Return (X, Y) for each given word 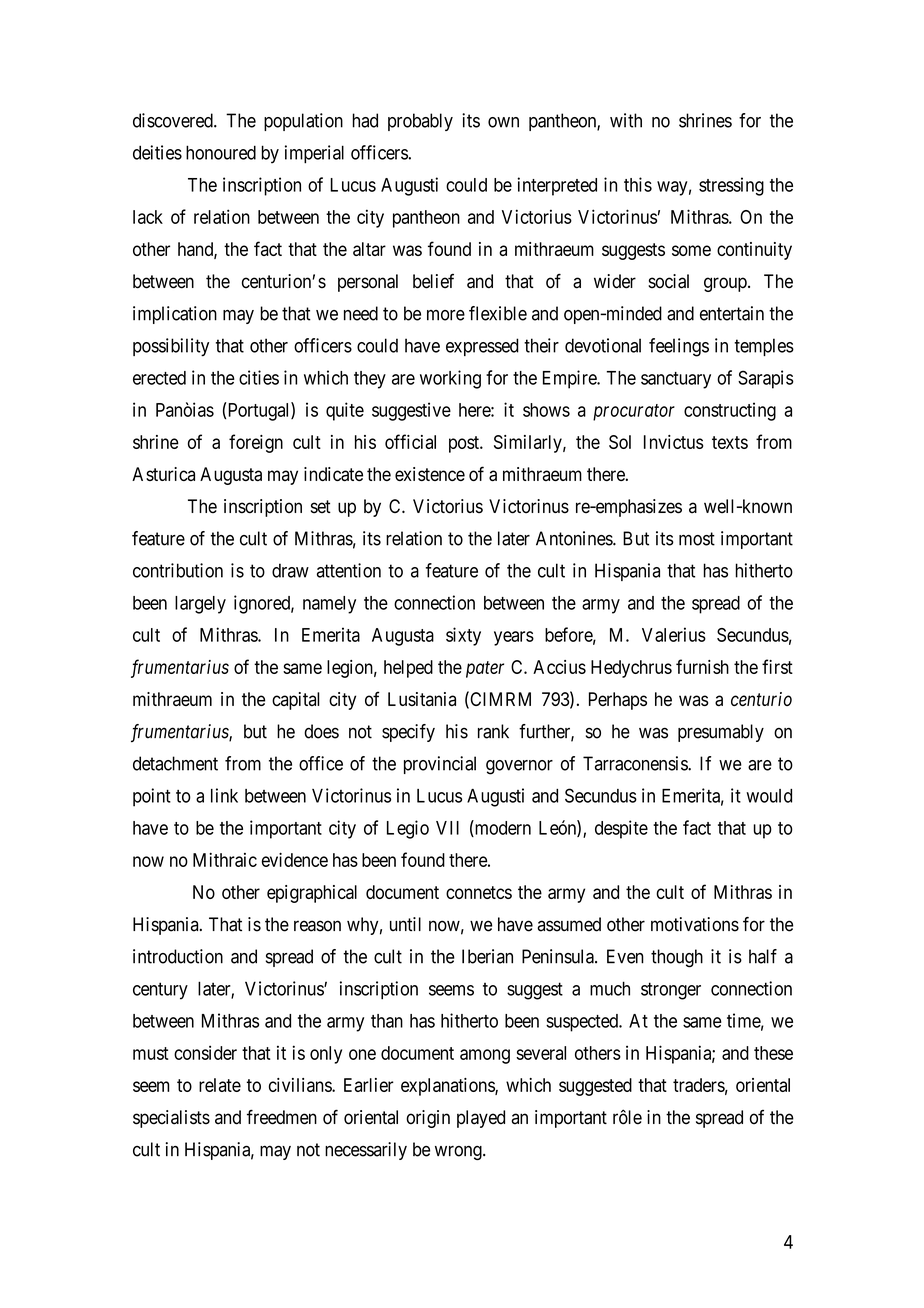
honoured (221, 152)
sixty (463, 636)
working (450, 379)
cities (259, 377)
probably (420, 122)
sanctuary (676, 380)
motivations (695, 924)
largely (200, 605)
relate (220, 1085)
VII (447, 828)
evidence (295, 859)
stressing (731, 186)
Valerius (674, 634)
